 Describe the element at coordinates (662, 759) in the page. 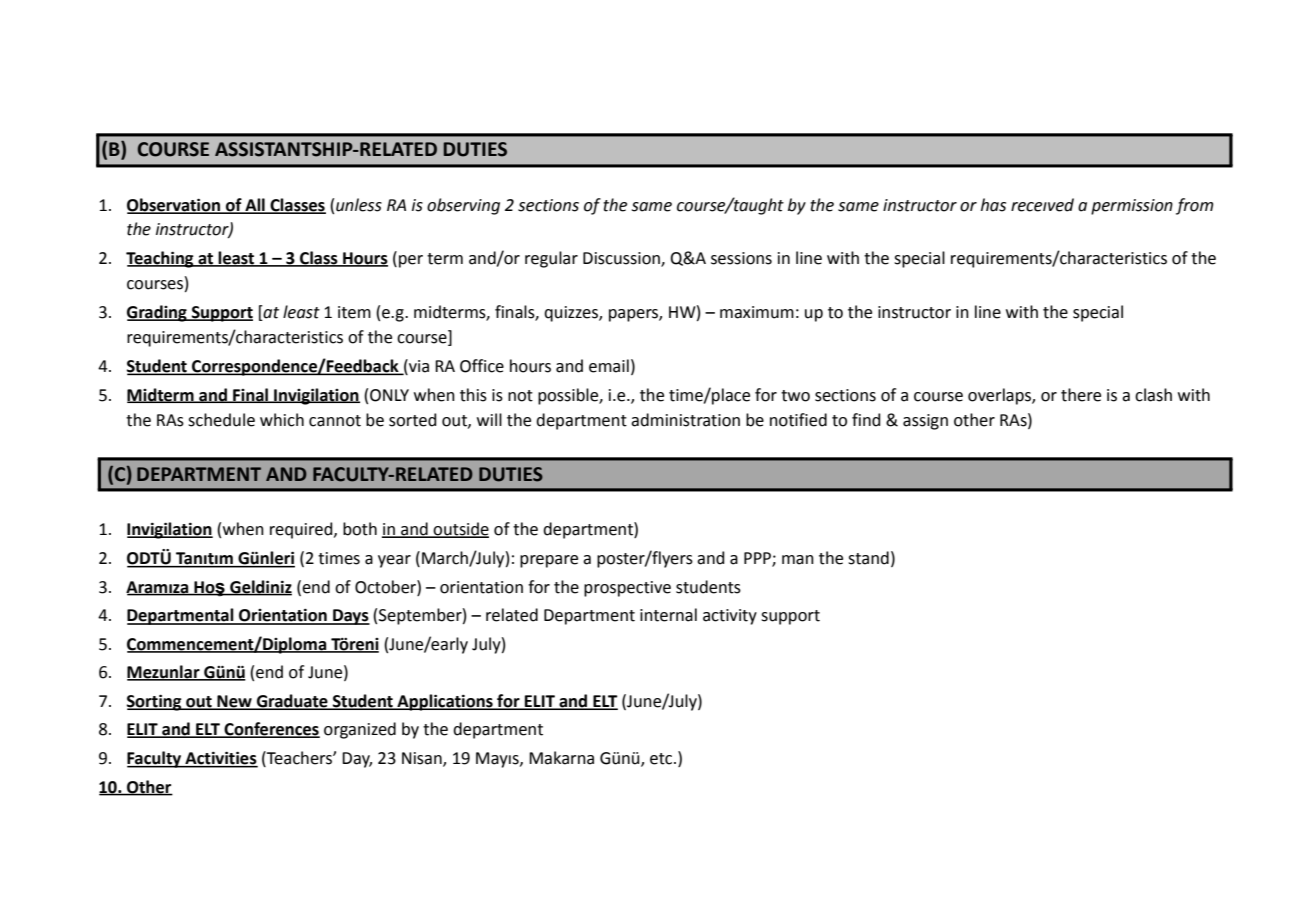

I see `etc` at that location.
